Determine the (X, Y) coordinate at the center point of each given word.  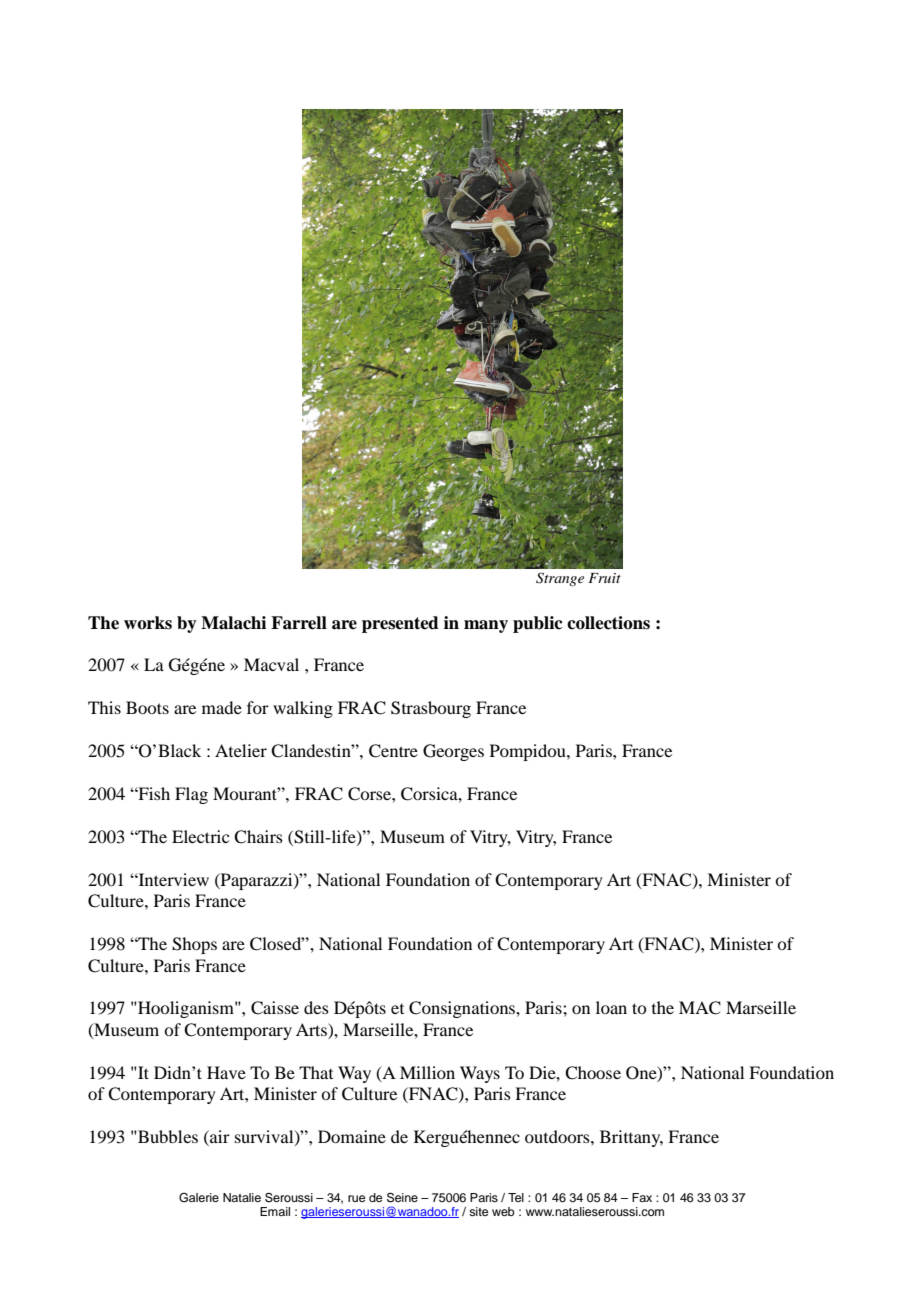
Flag (191, 795)
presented (400, 624)
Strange (560, 579)
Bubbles (167, 1136)
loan (611, 1007)
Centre (393, 751)
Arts (312, 1031)
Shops (194, 945)
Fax (642, 1197)
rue (356, 1198)
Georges (453, 752)
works (148, 623)
